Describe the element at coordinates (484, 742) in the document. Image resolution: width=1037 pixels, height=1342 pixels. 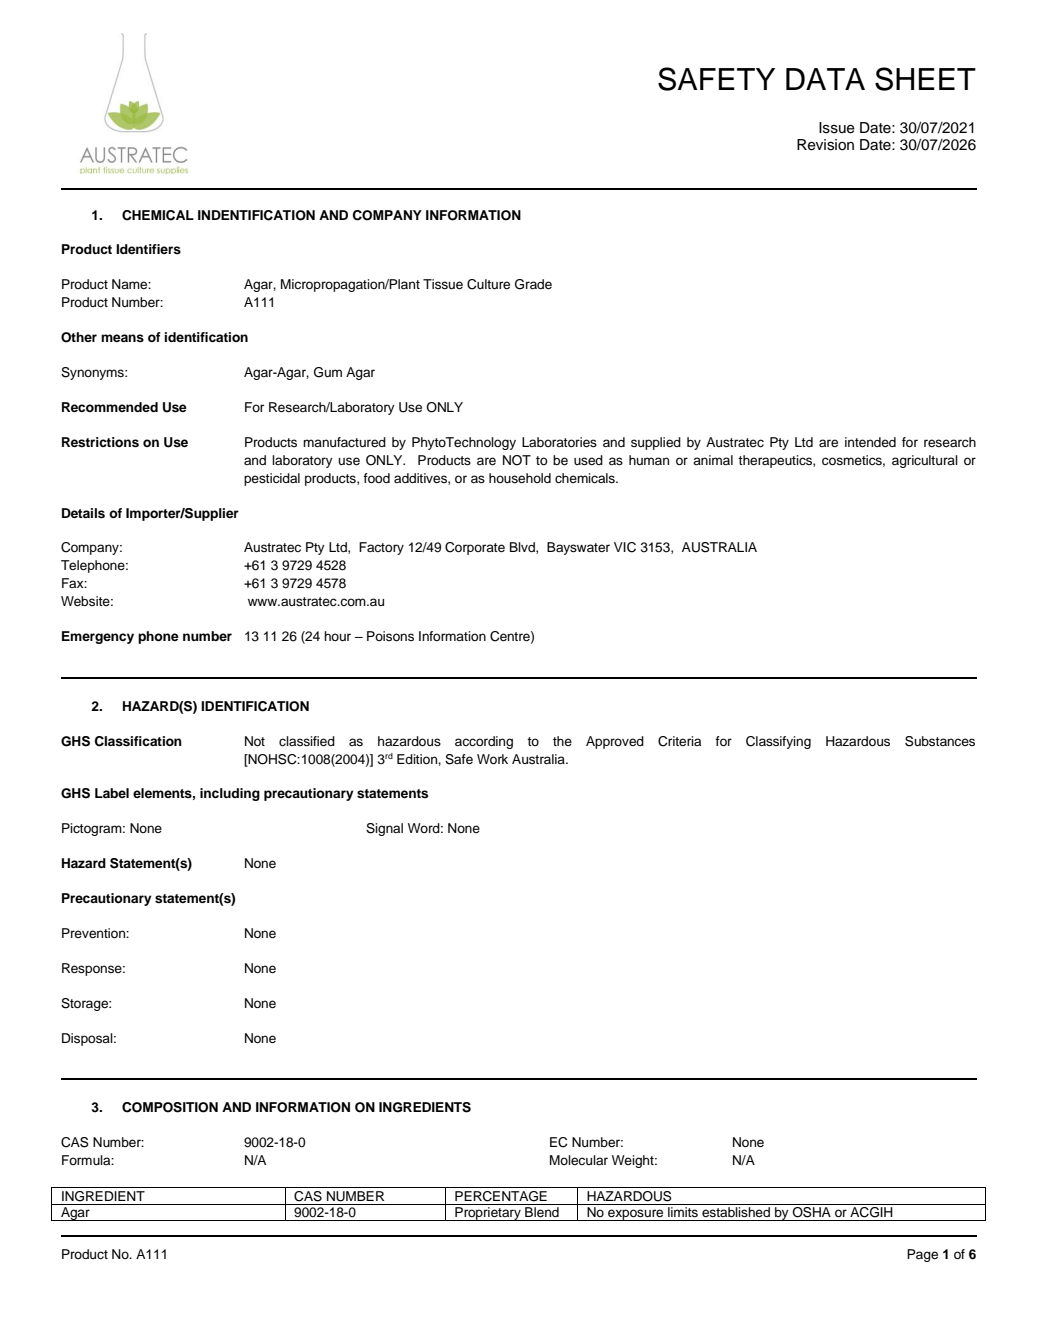
I see `according` at that location.
